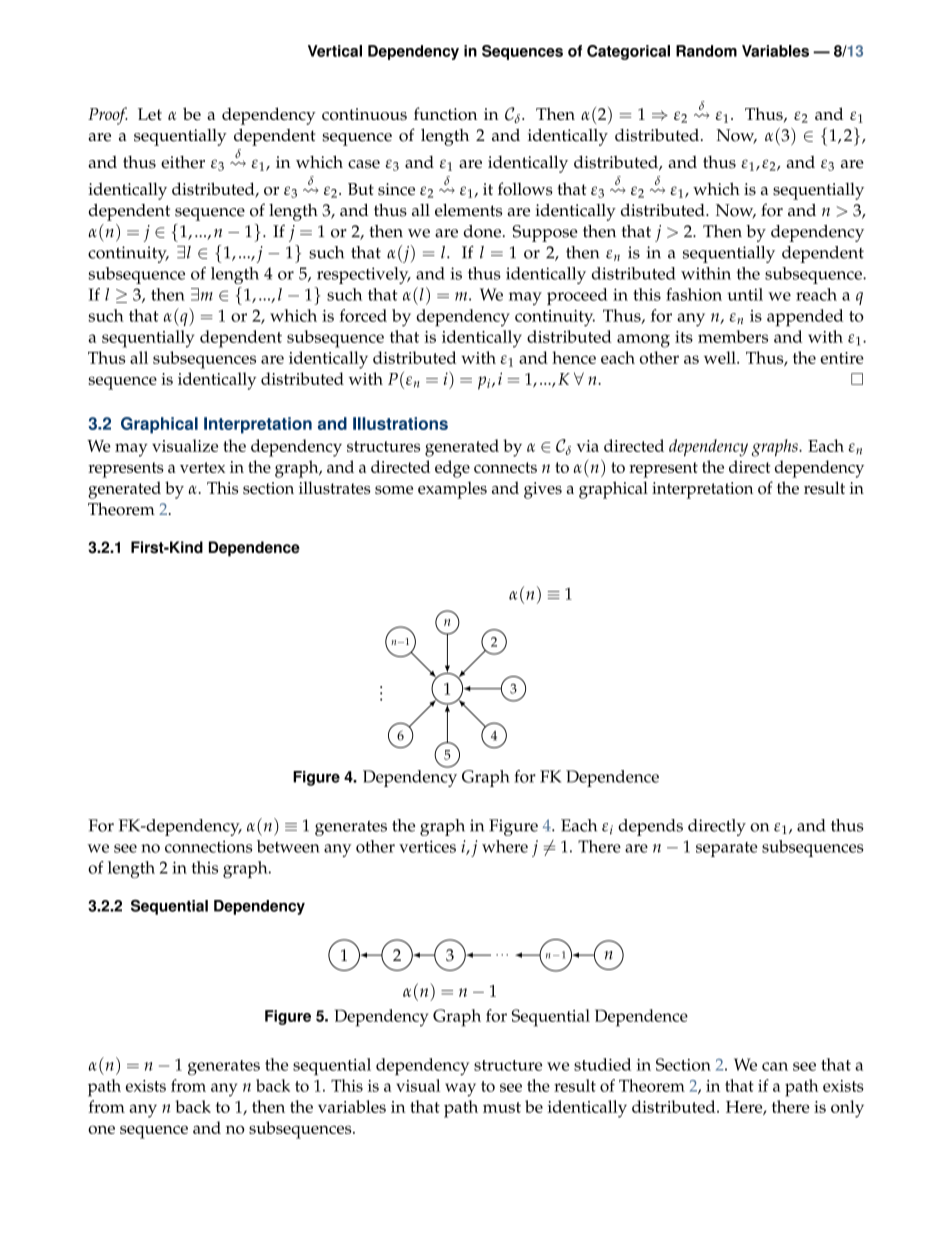 This image has height=1233, width=952. Describe the element at coordinates (706, 51) in the image. I see `Random` at that location.
